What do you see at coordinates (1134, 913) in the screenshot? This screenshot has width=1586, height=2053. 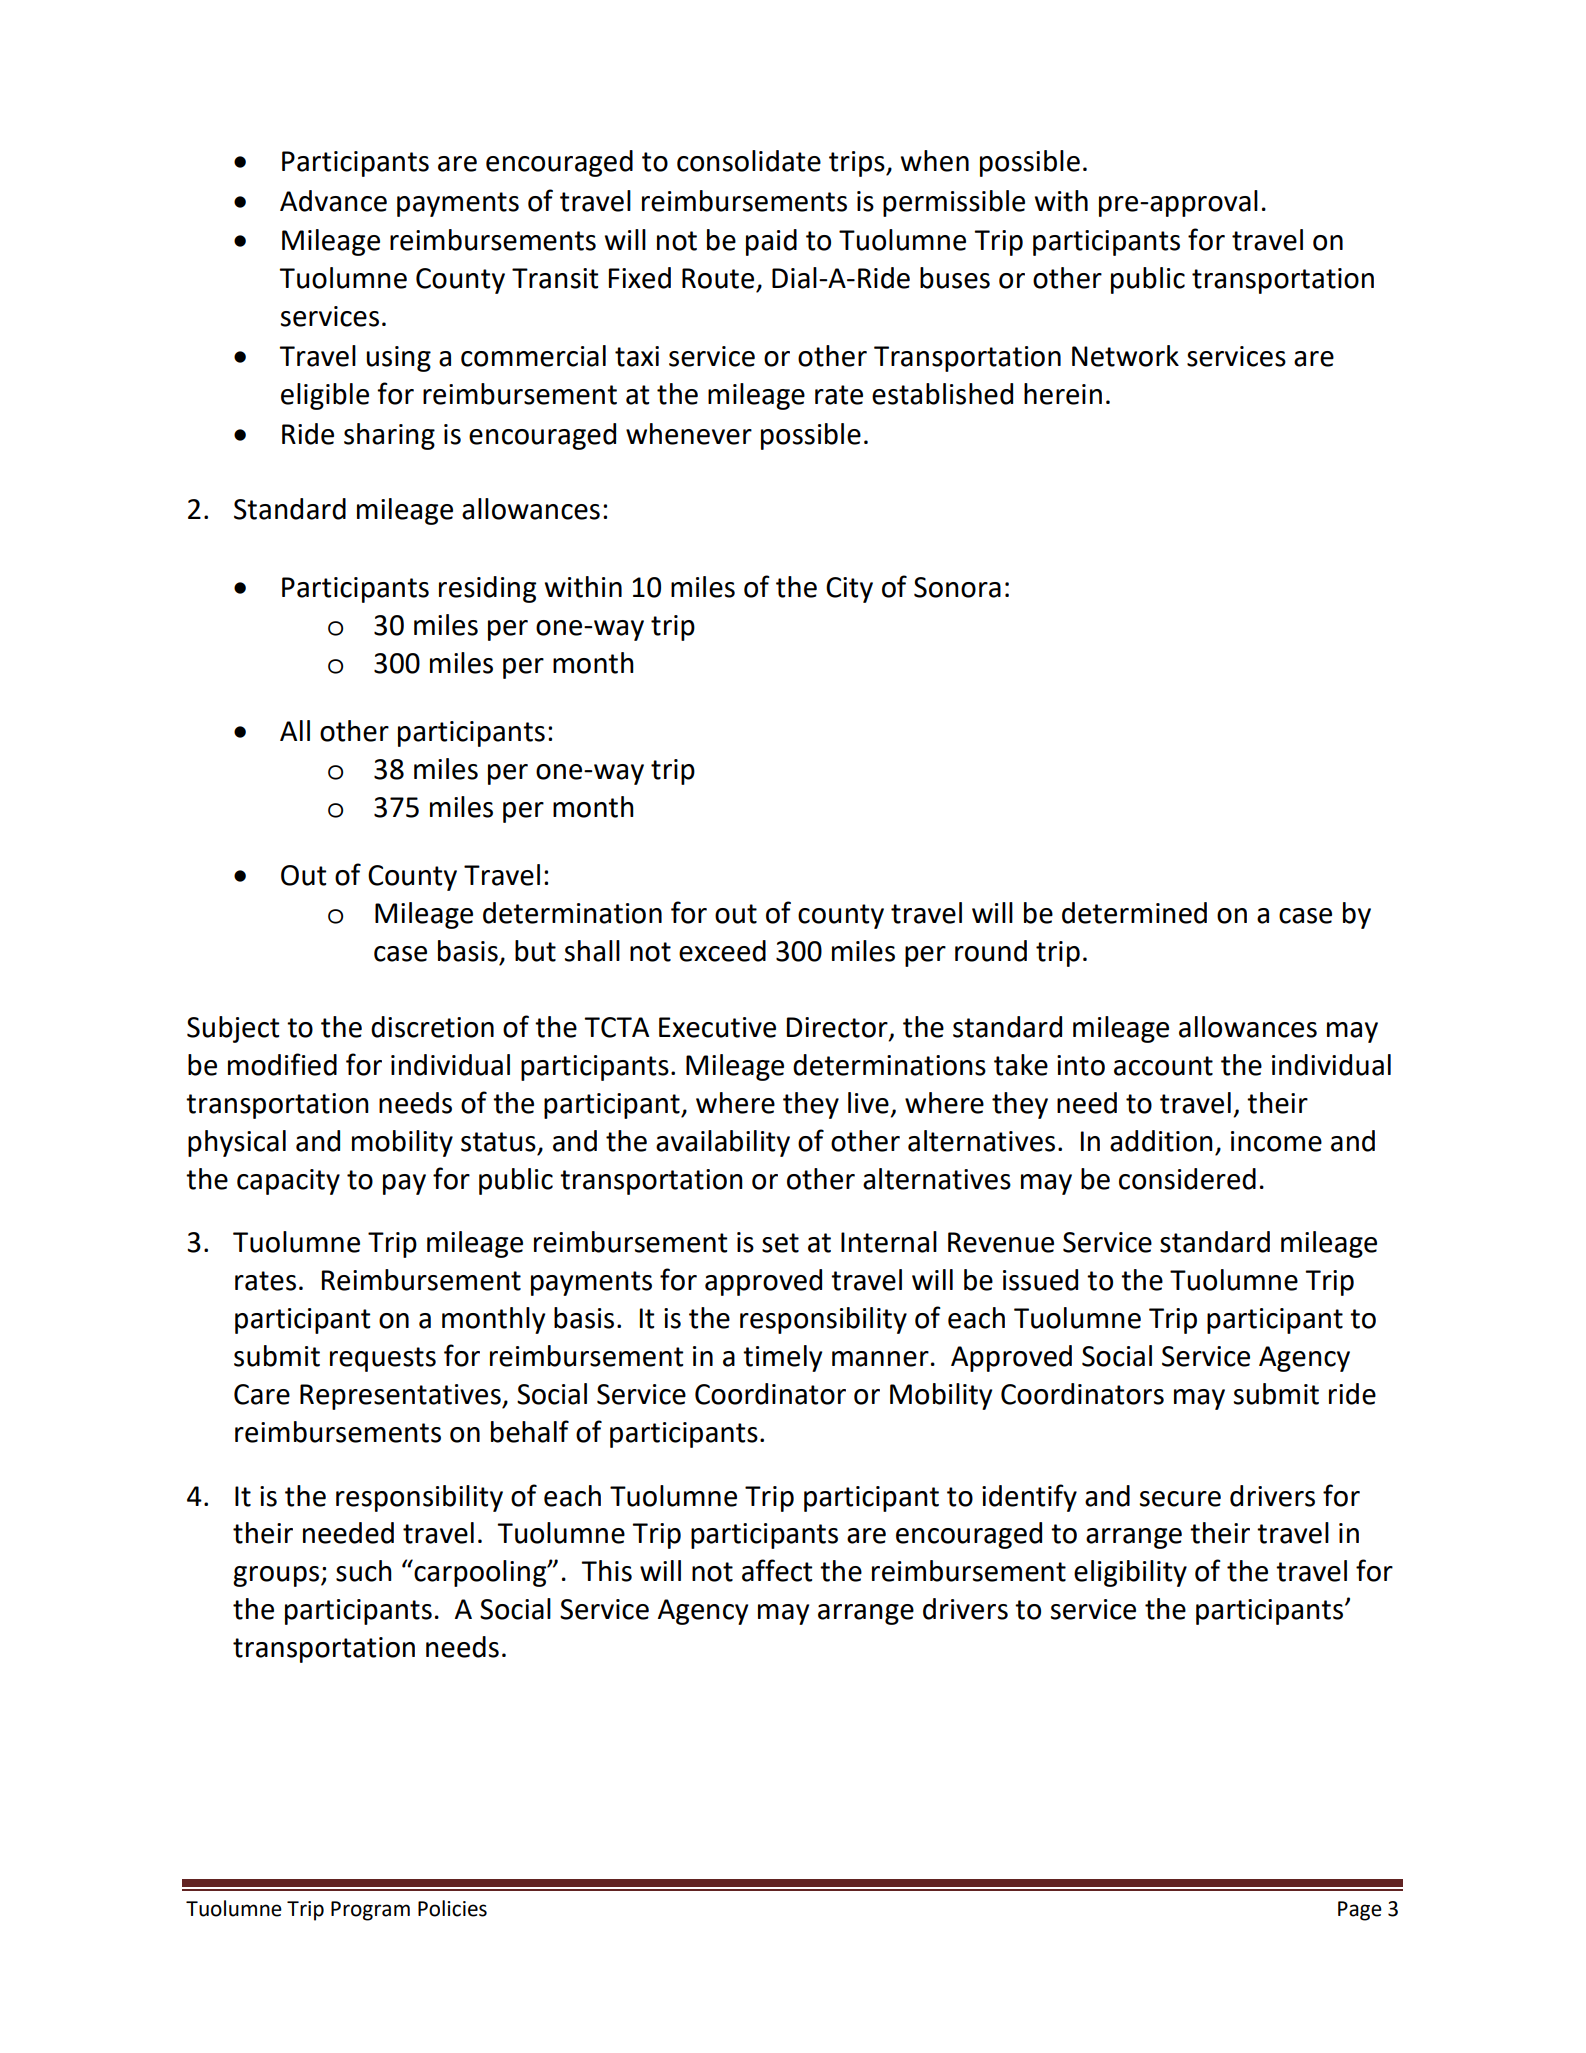 I see `determined` at bounding box center [1134, 913].
